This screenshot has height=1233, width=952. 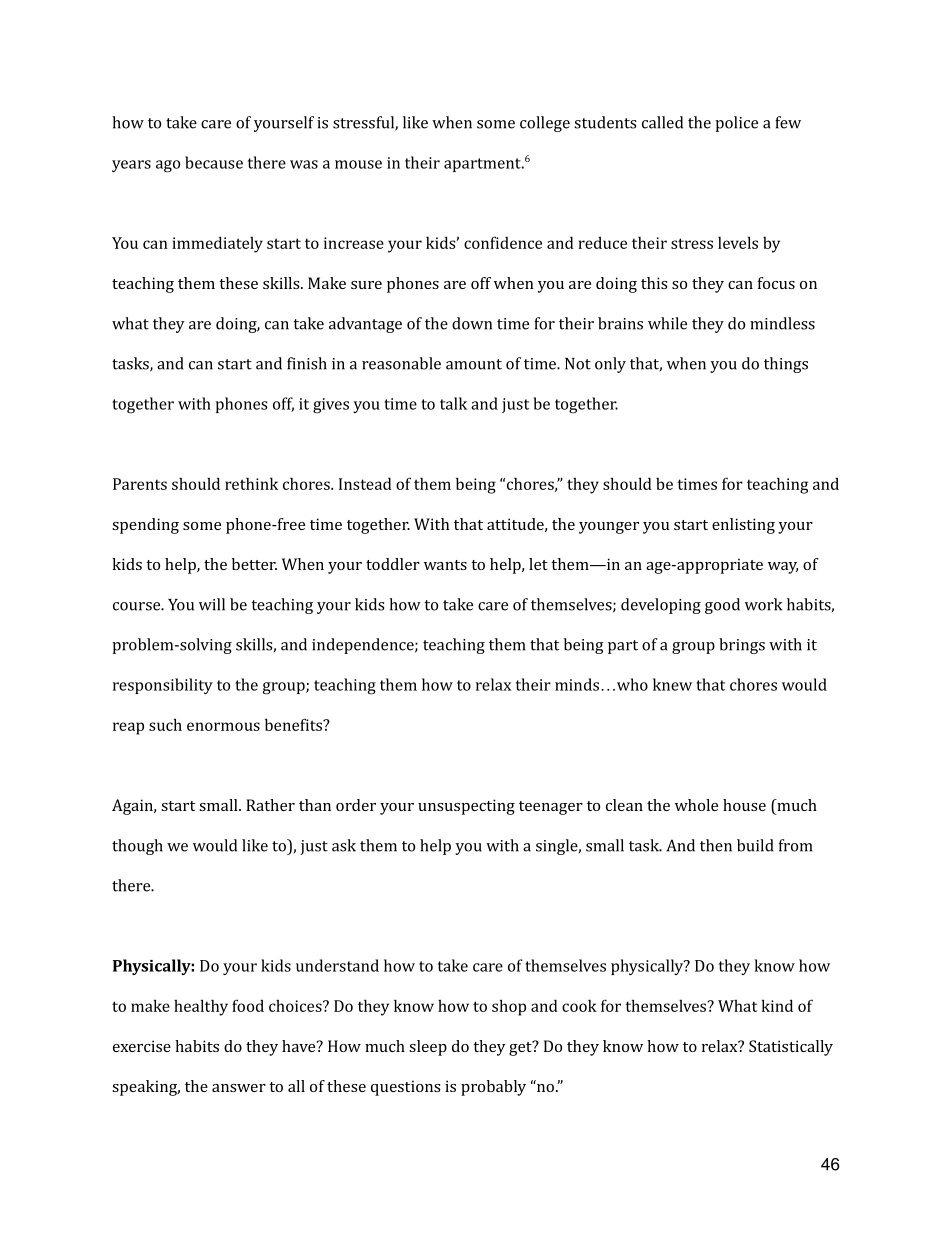 I want to click on sleep, so click(x=428, y=1048).
